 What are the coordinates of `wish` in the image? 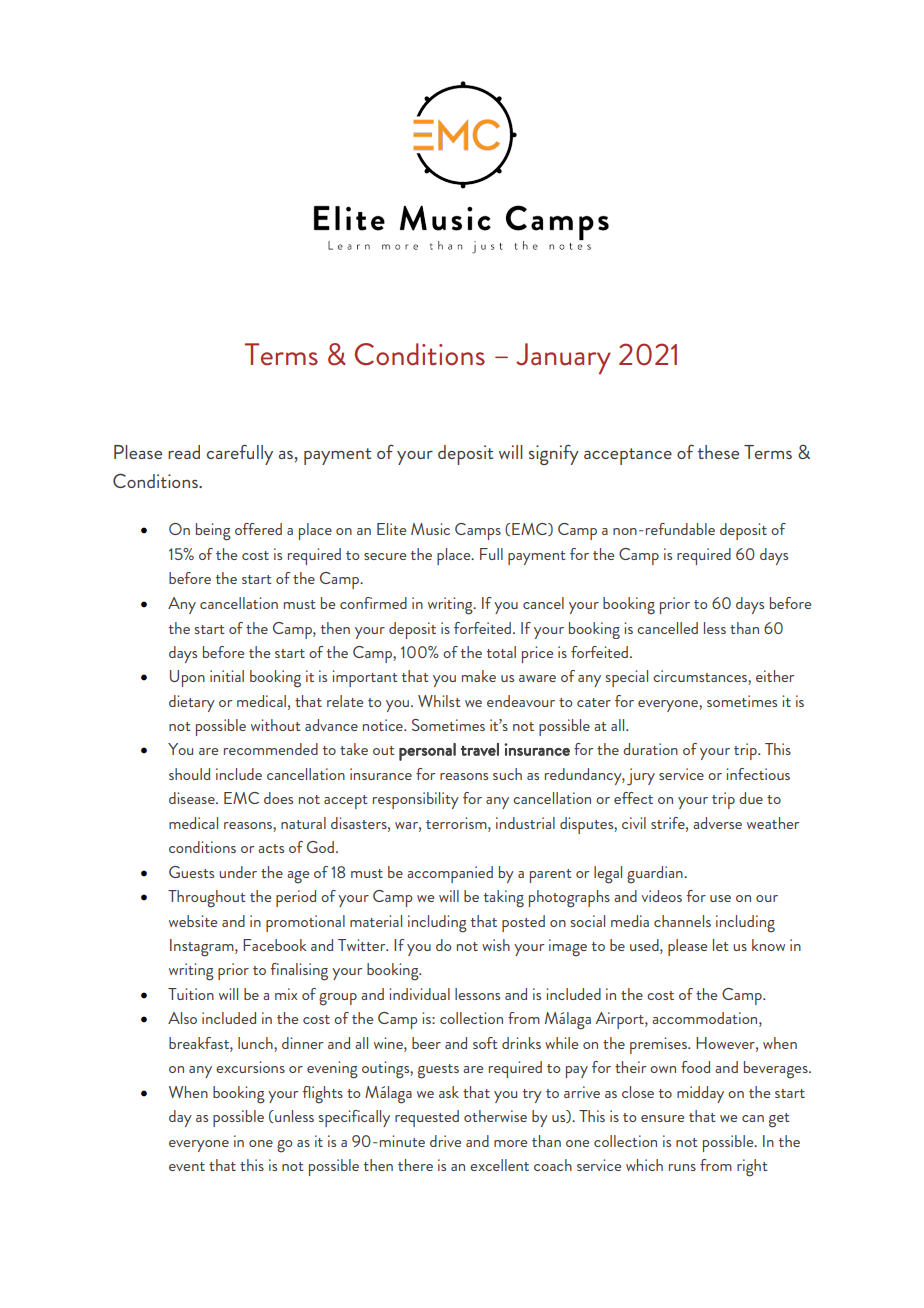 It's located at (496, 945).
